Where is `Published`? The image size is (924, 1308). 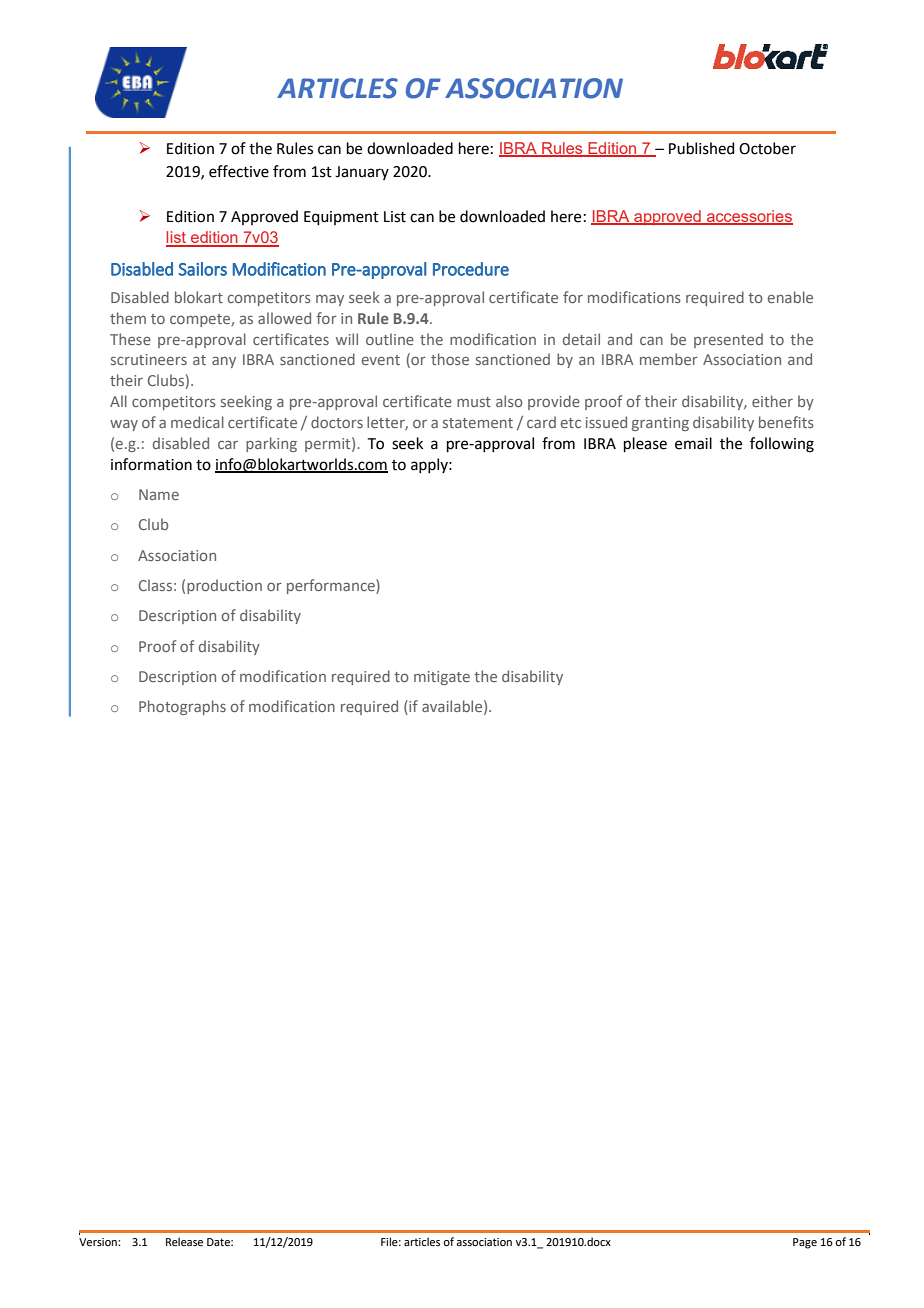
Published is located at coordinates (702, 148).
